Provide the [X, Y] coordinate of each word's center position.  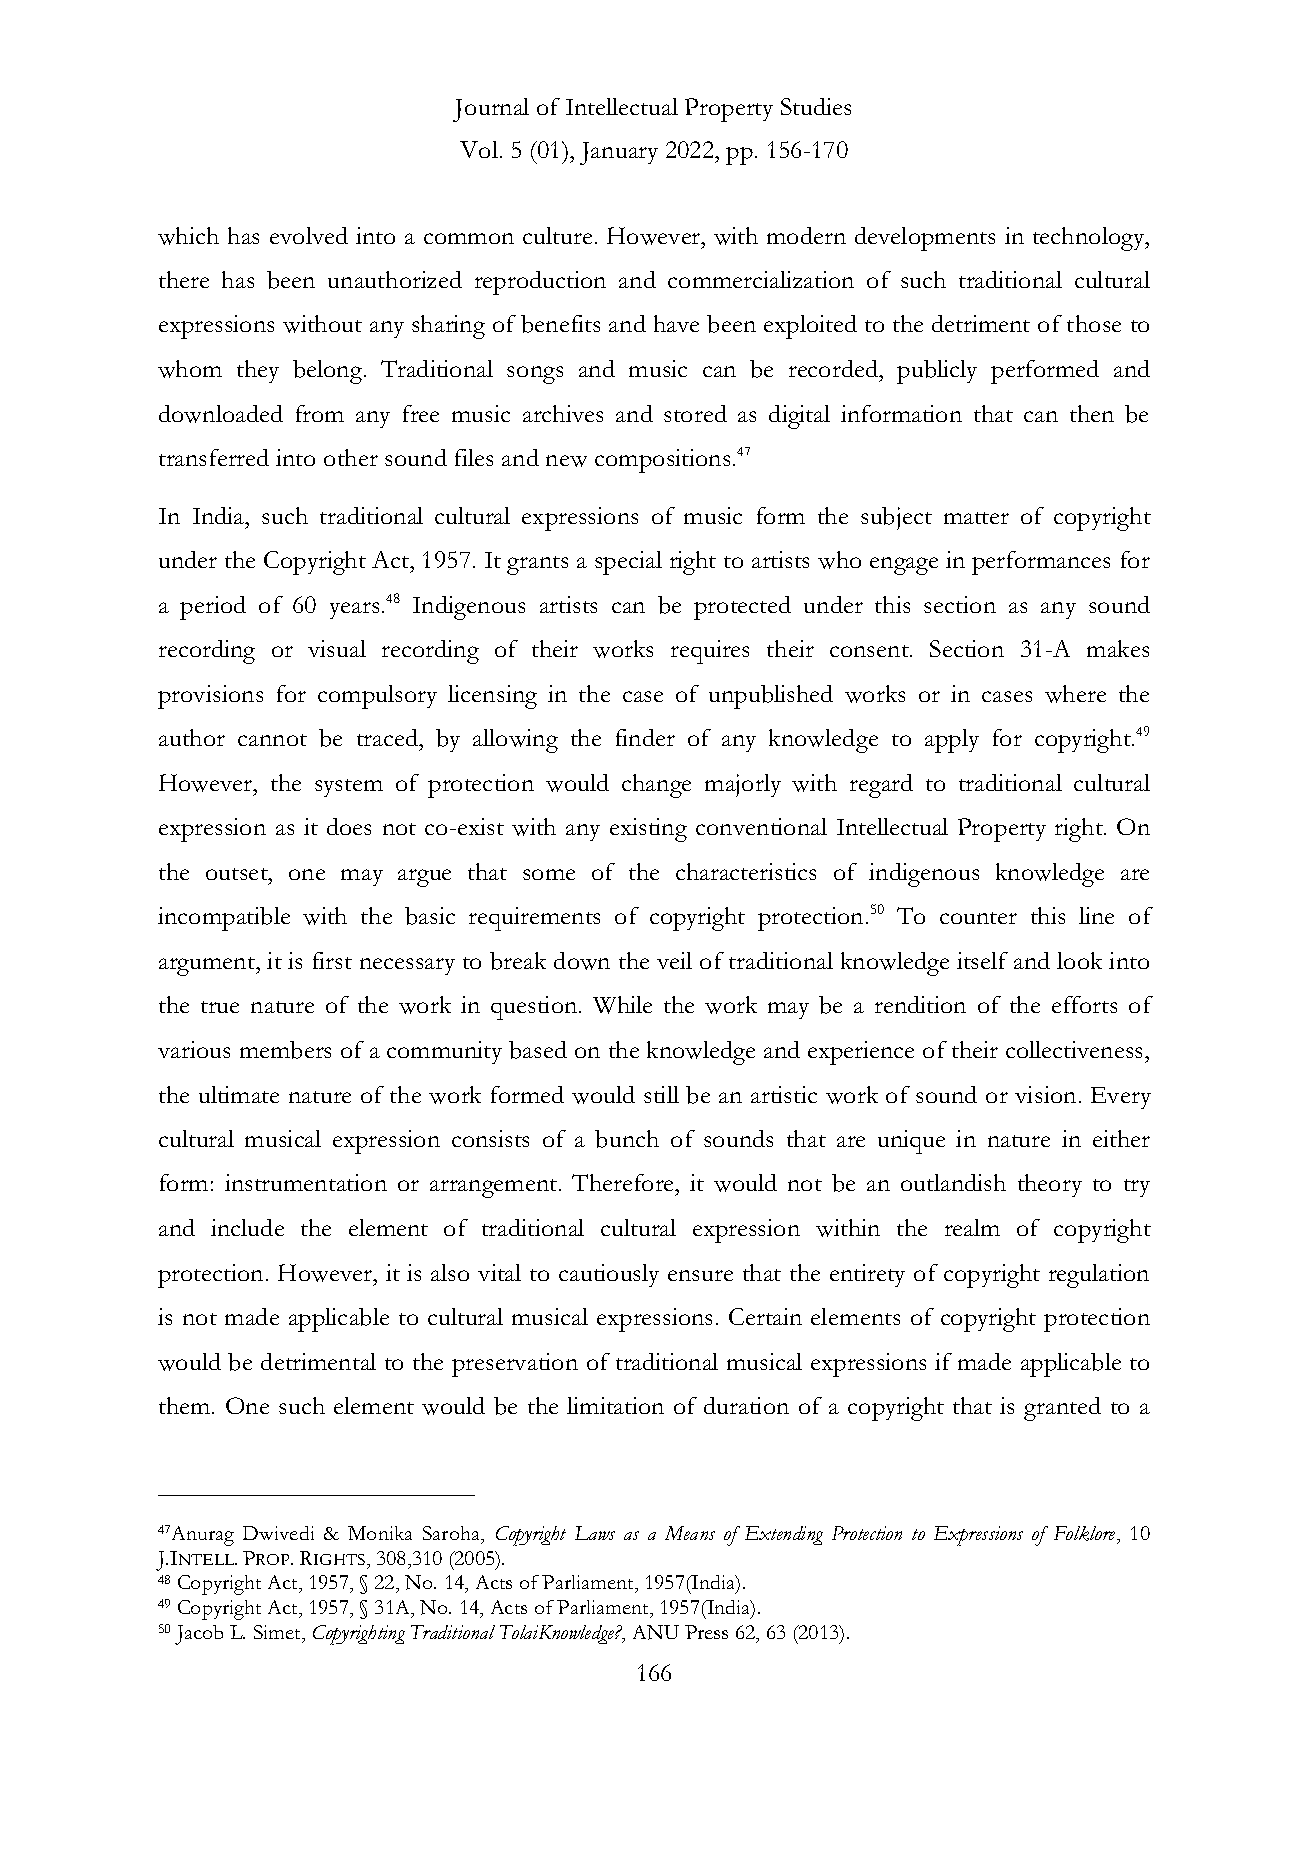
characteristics [746, 871]
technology [1090, 239]
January [619, 153]
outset [238, 874]
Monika [380, 1533]
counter [978, 918]
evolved [309, 235]
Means [690, 1533]
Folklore [1086, 1533]
